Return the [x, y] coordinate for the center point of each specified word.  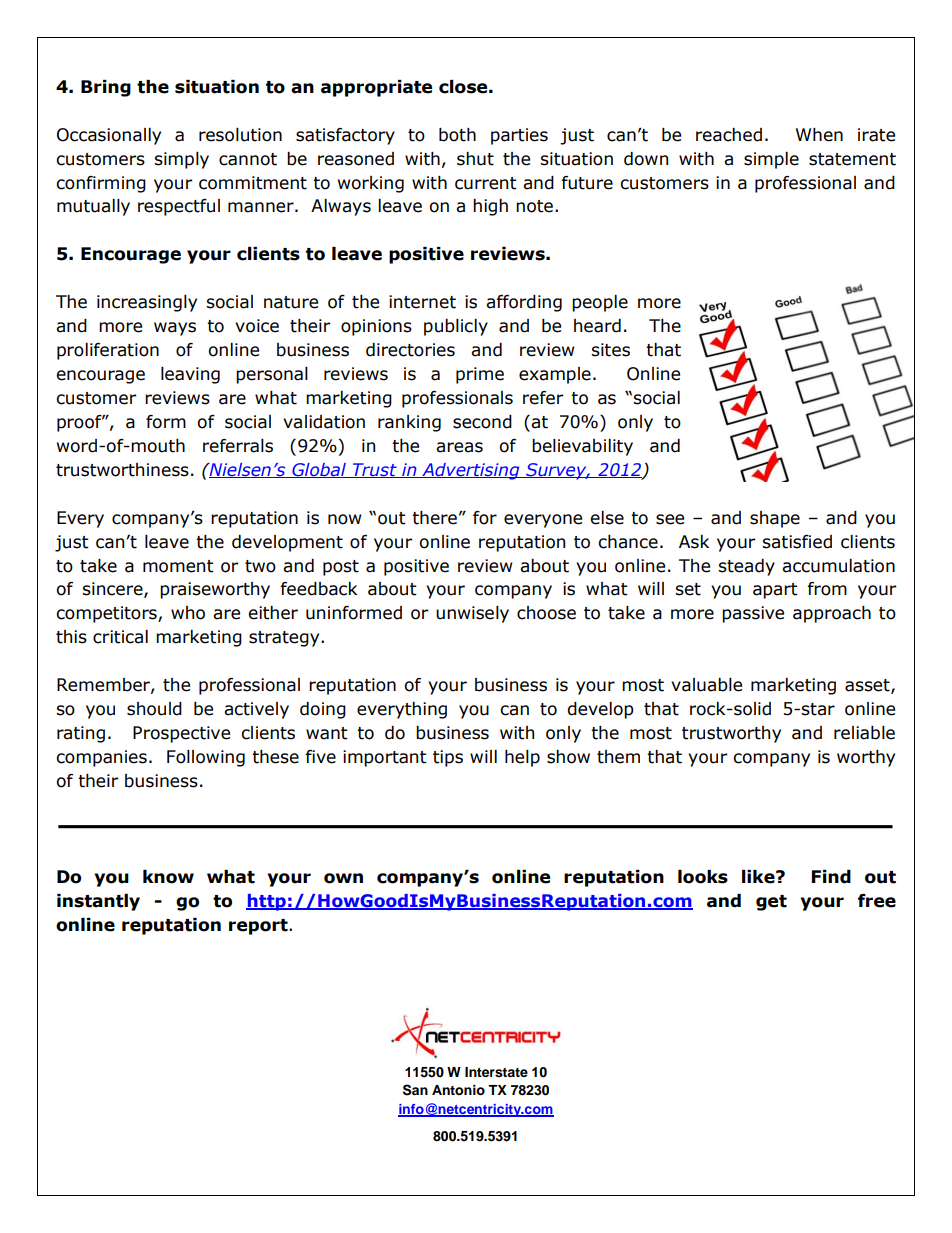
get [771, 903]
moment [178, 566]
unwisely [472, 614]
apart [775, 591]
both [457, 135]
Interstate [496, 1072]
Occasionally [109, 136]
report [259, 927]
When [819, 135]
